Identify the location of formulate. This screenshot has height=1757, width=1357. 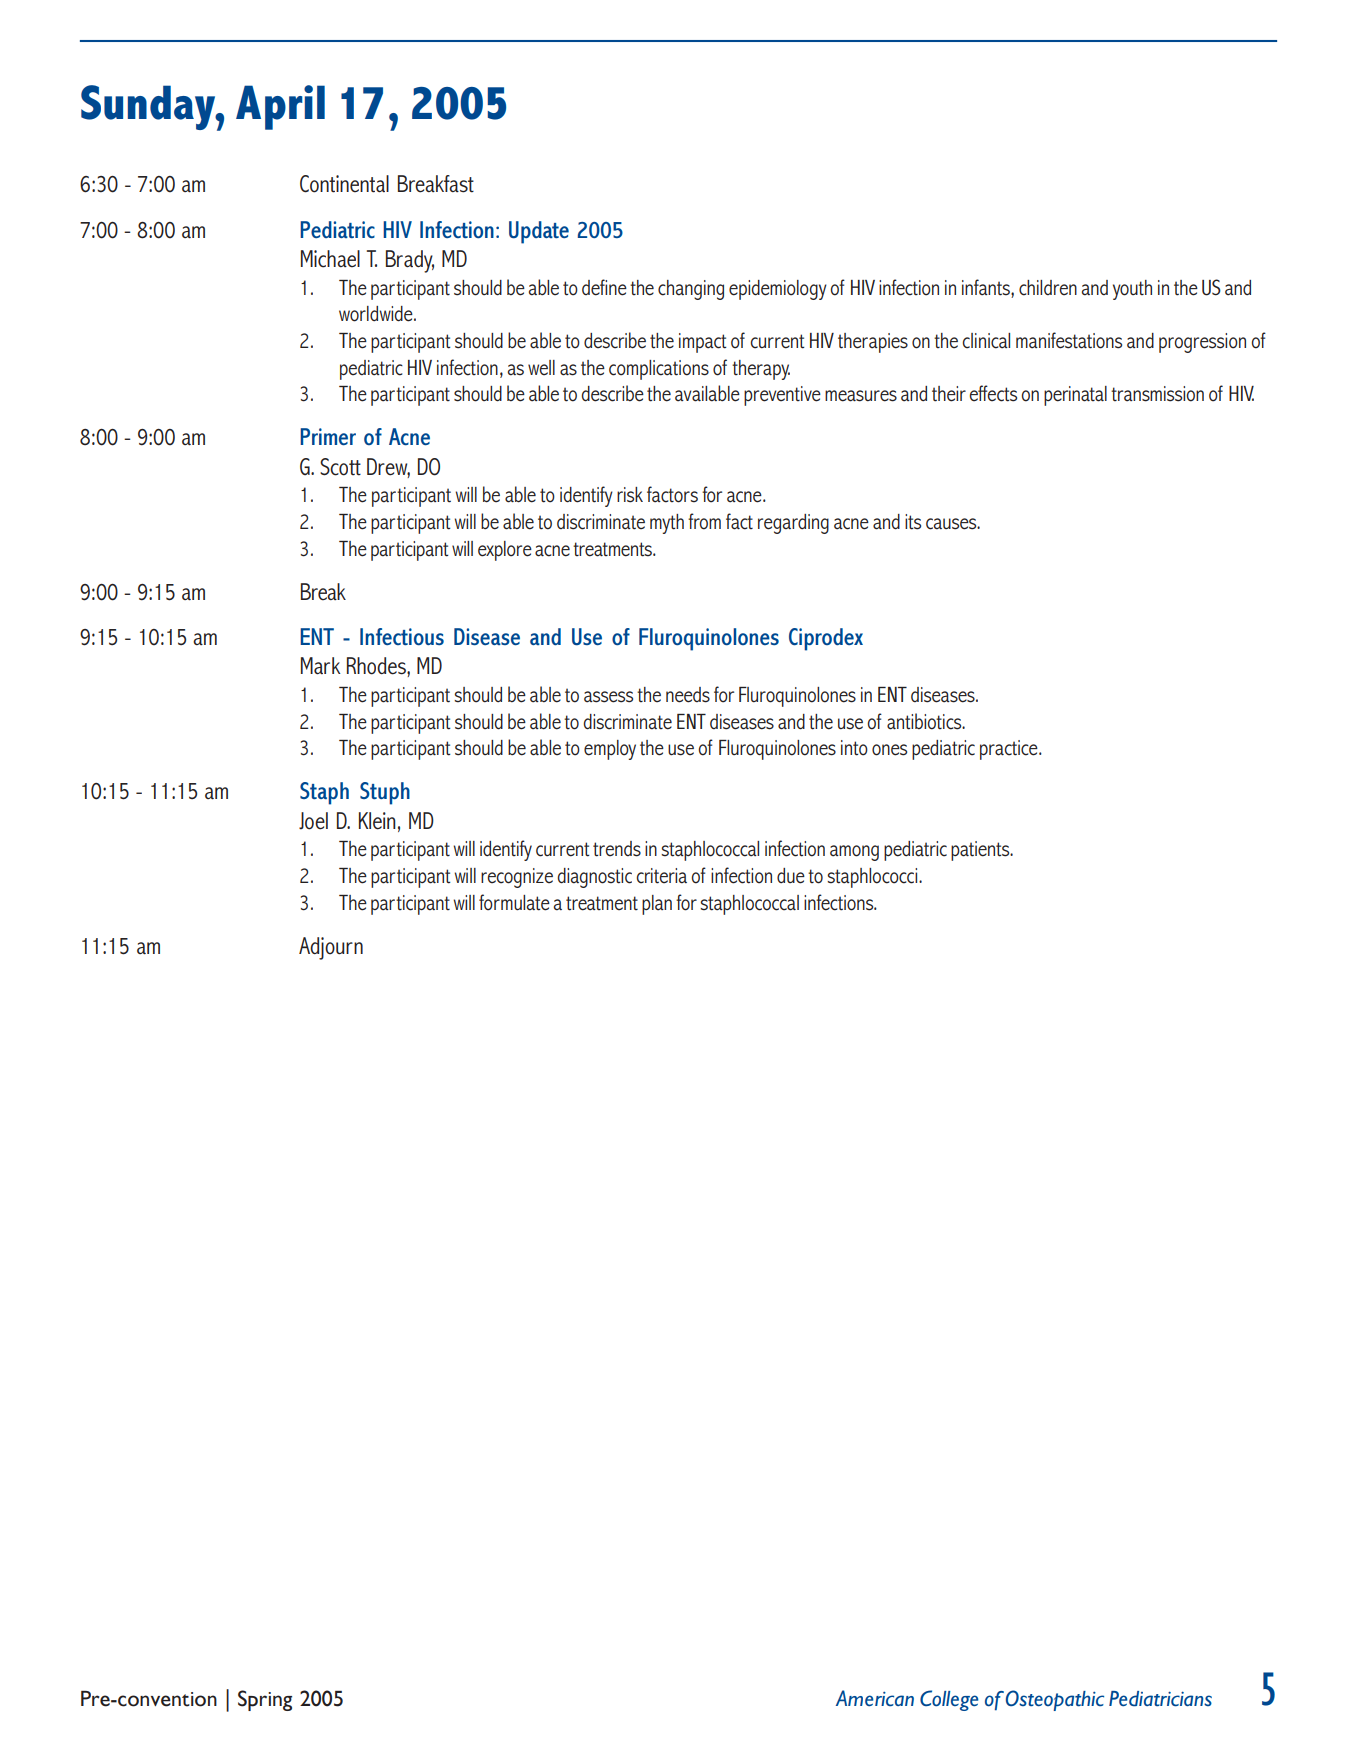
(514, 902).
